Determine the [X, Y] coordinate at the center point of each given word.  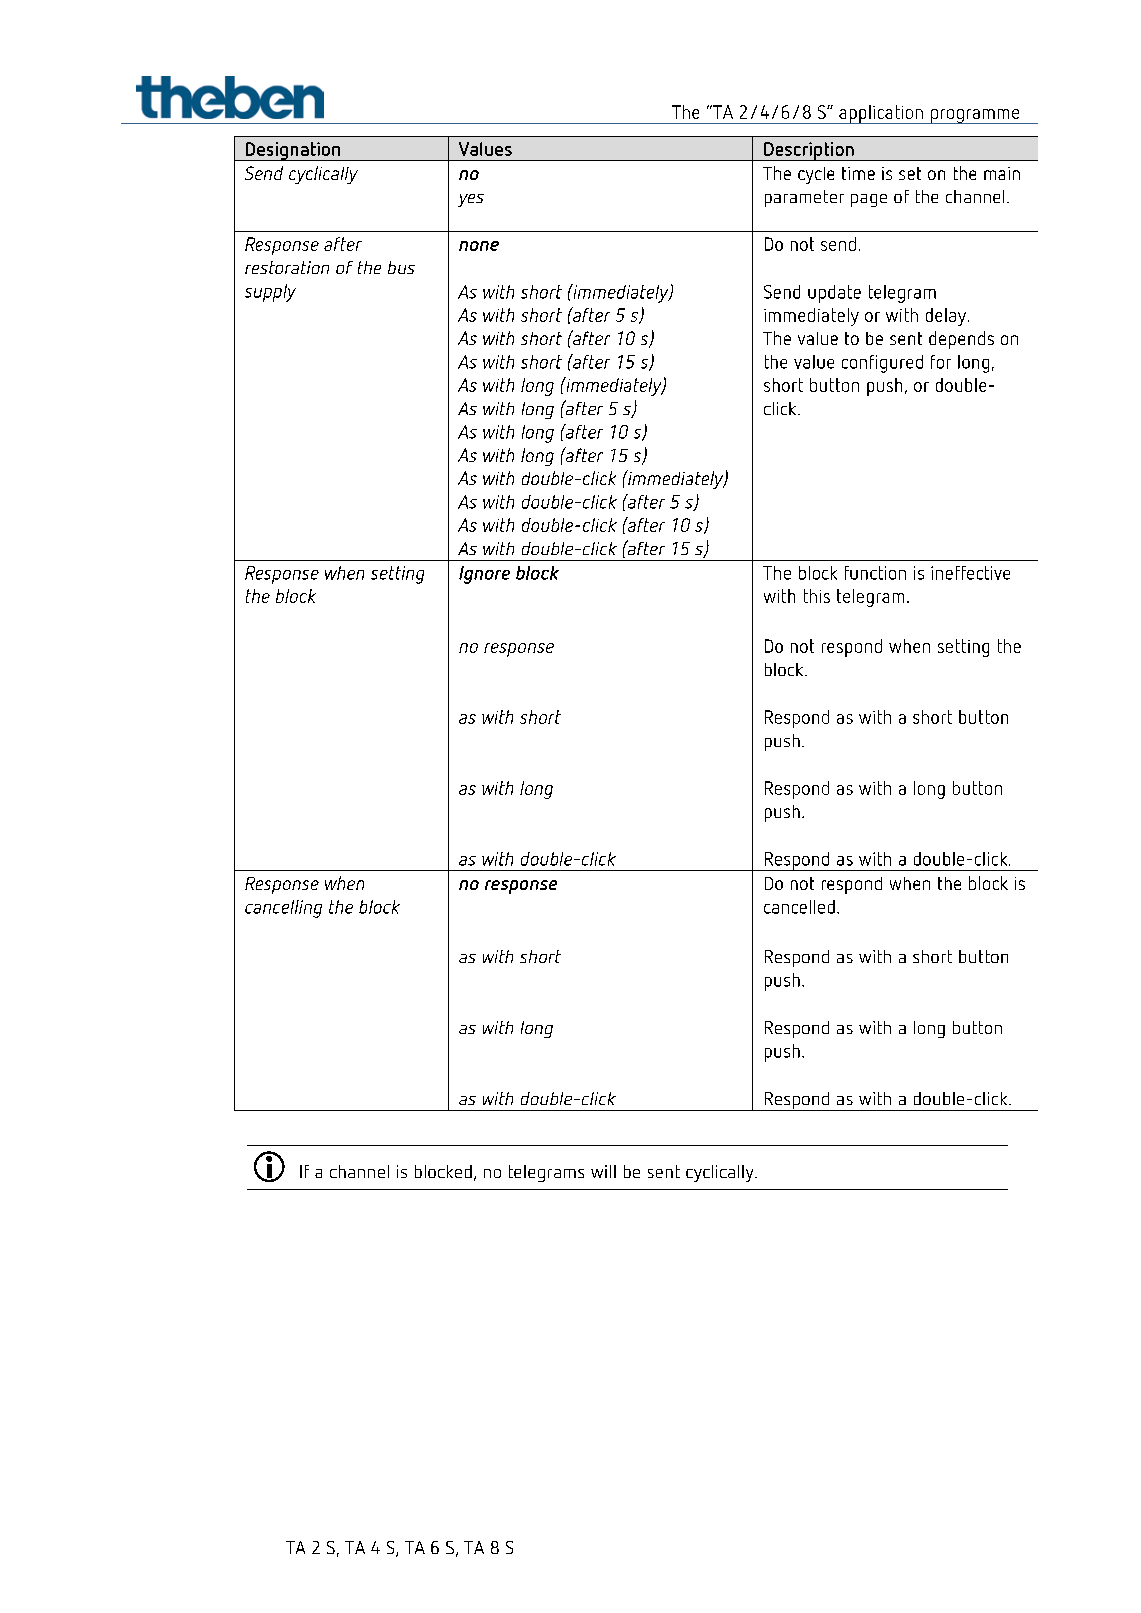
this [817, 596]
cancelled [799, 907]
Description [809, 151]
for [941, 362]
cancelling [283, 909]
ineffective [970, 573]
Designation [292, 151]
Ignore [484, 575]
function [875, 573]
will [603, 1171]
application [881, 114]
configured [882, 364]
